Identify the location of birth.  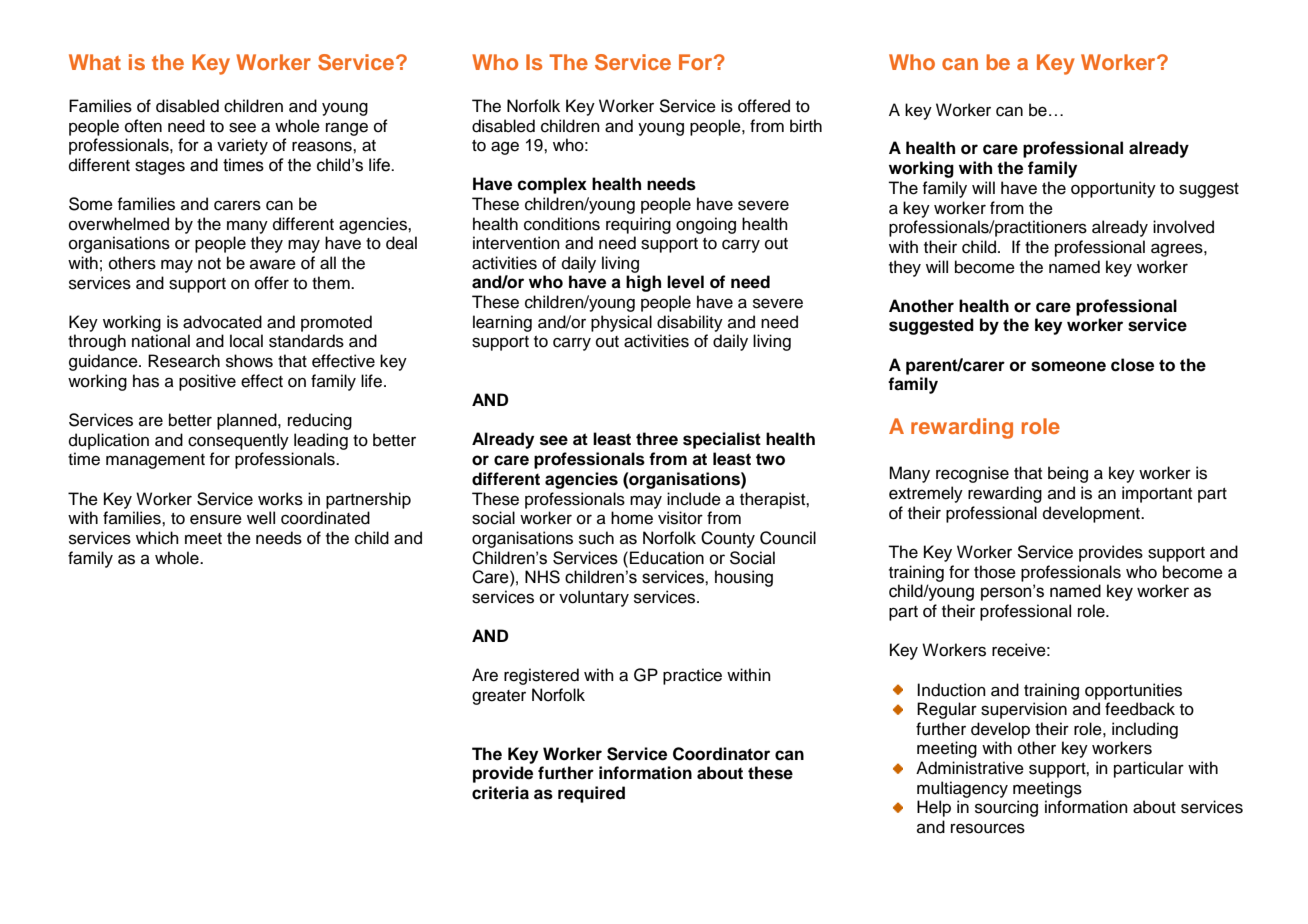
(806, 126).
